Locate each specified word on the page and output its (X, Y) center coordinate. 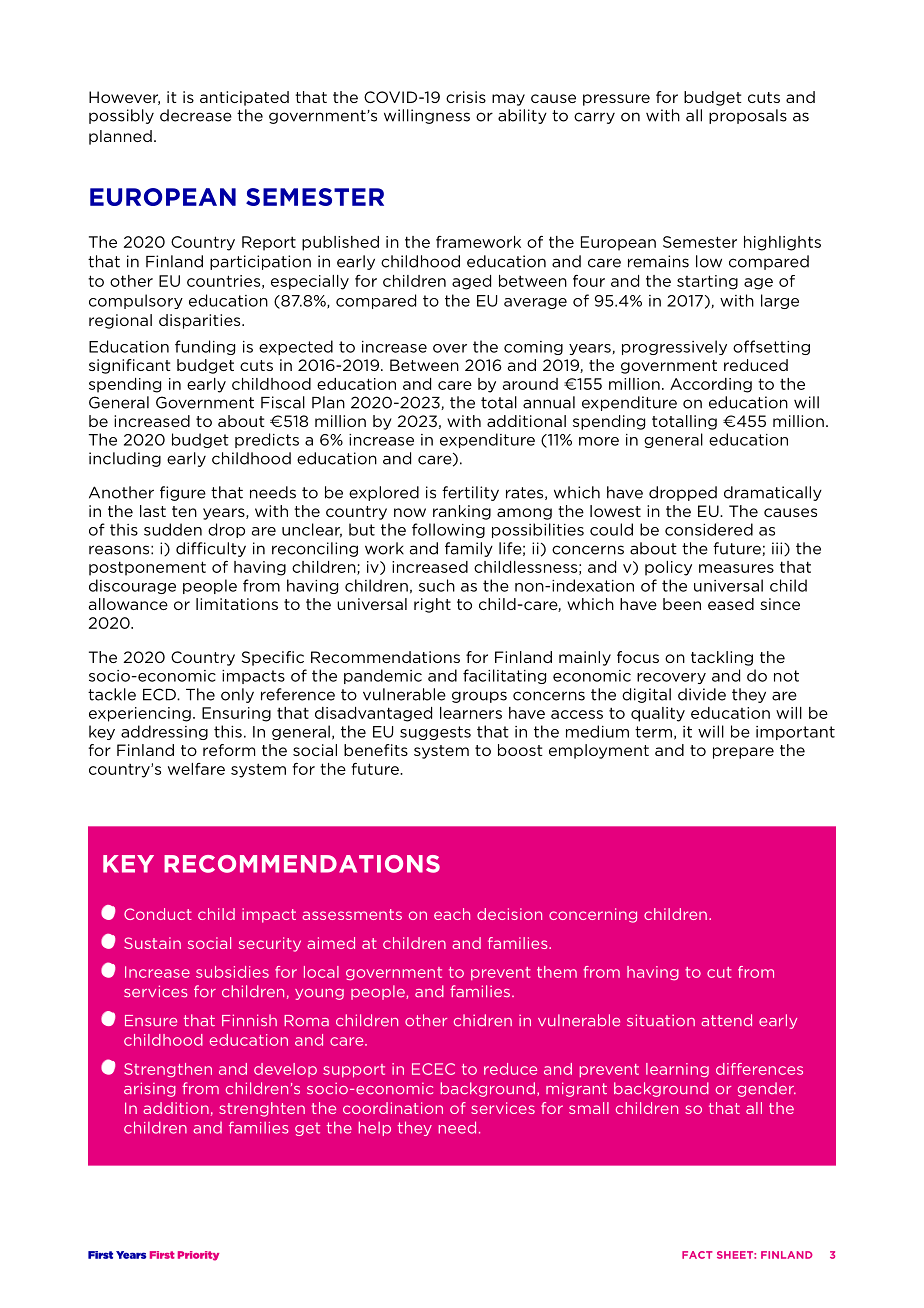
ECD (160, 694)
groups (479, 697)
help (375, 1128)
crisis (466, 97)
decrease (196, 115)
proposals (748, 116)
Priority (198, 1256)
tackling (722, 658)
